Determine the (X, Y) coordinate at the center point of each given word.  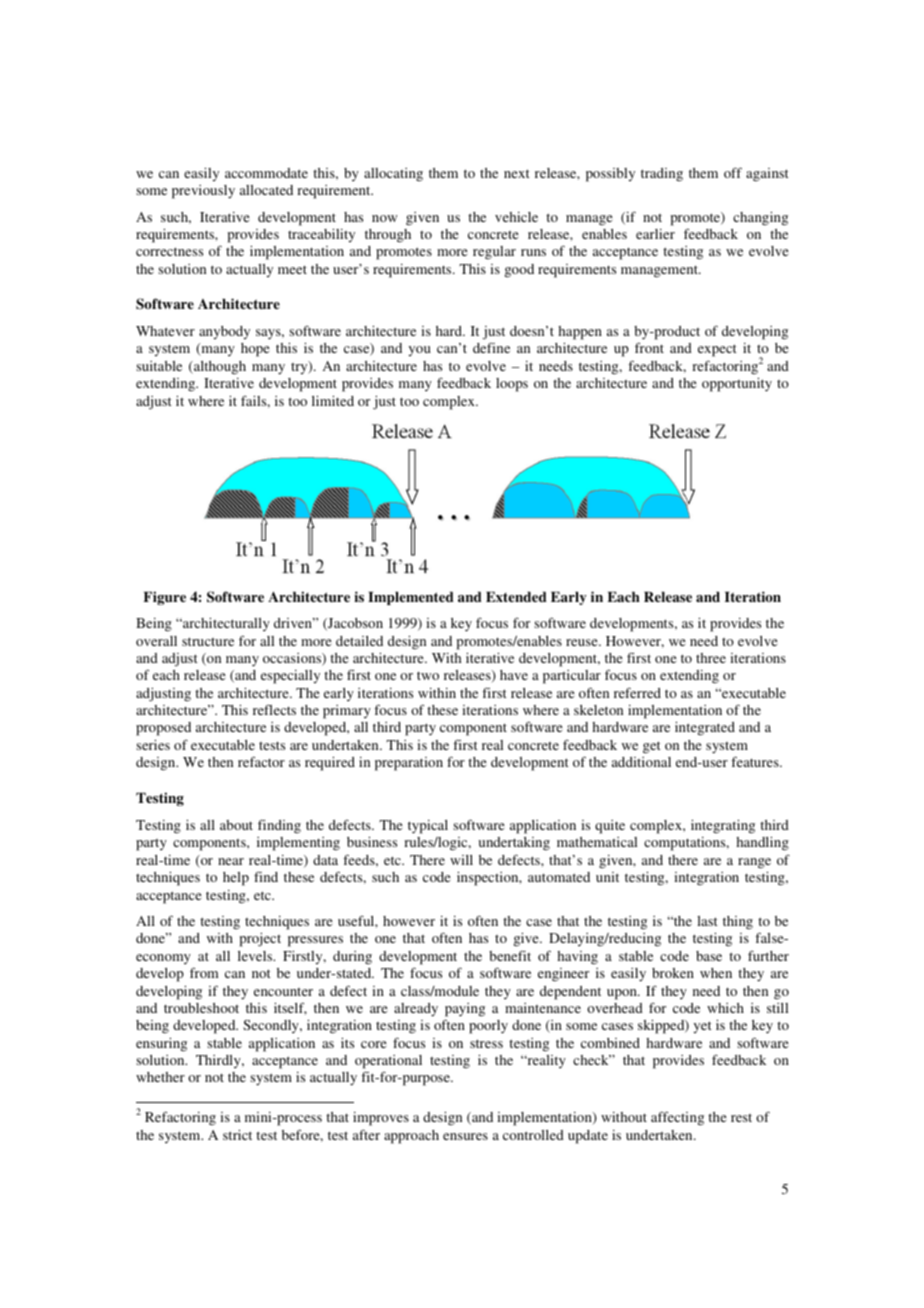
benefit (510, 956)
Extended (516, 597)
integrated (705, 729)
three (711, 658)
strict (237, 1135)
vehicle (516, 217)
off (733, 172)
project (260, 940)
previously (203, 192)
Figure (164, 598)
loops (512, 385)
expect (717, 350)
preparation (409, 764)
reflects (274, 709)
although (219, 368)
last (707, 921)
